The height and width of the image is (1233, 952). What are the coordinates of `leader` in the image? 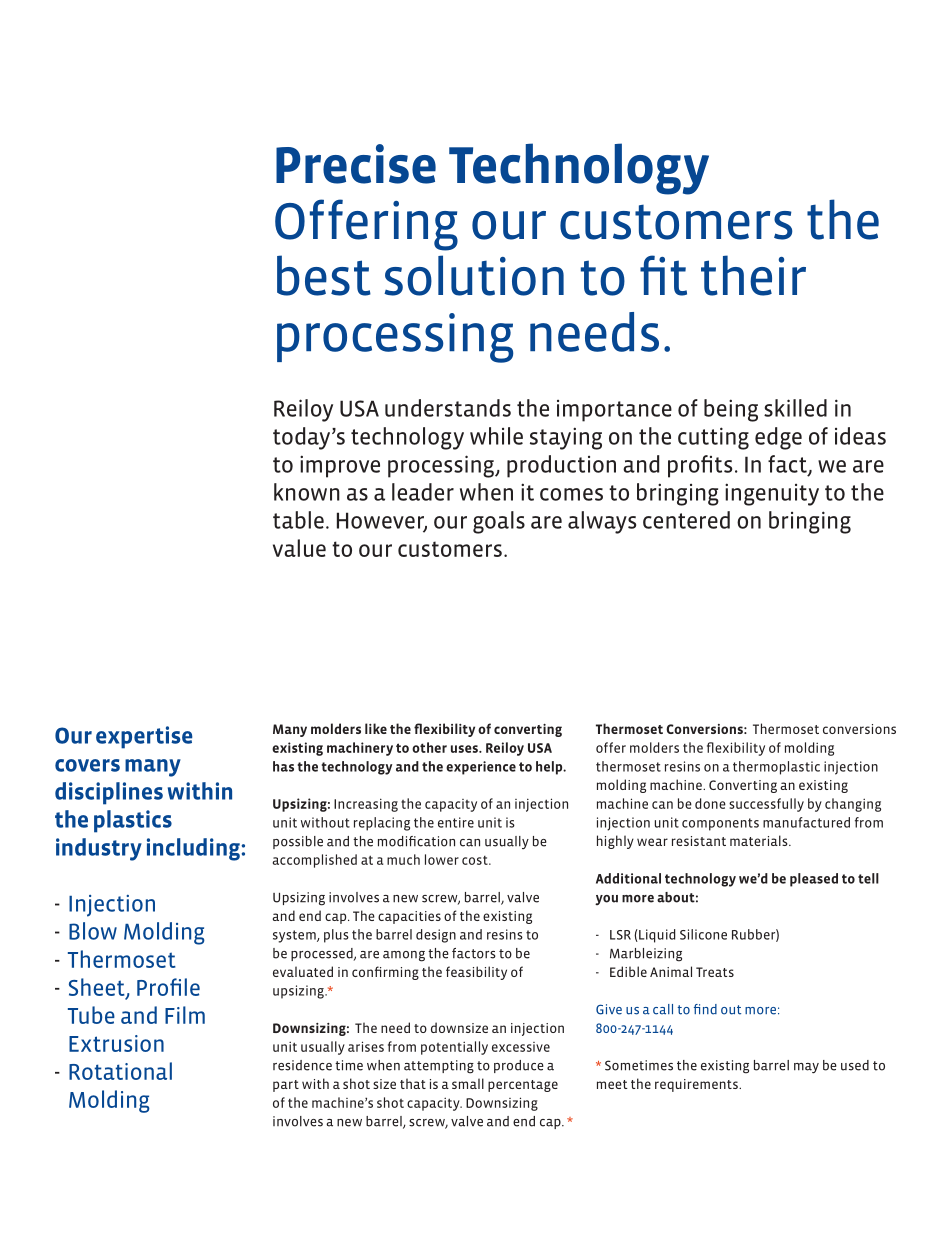 It's located at (423, 492).
